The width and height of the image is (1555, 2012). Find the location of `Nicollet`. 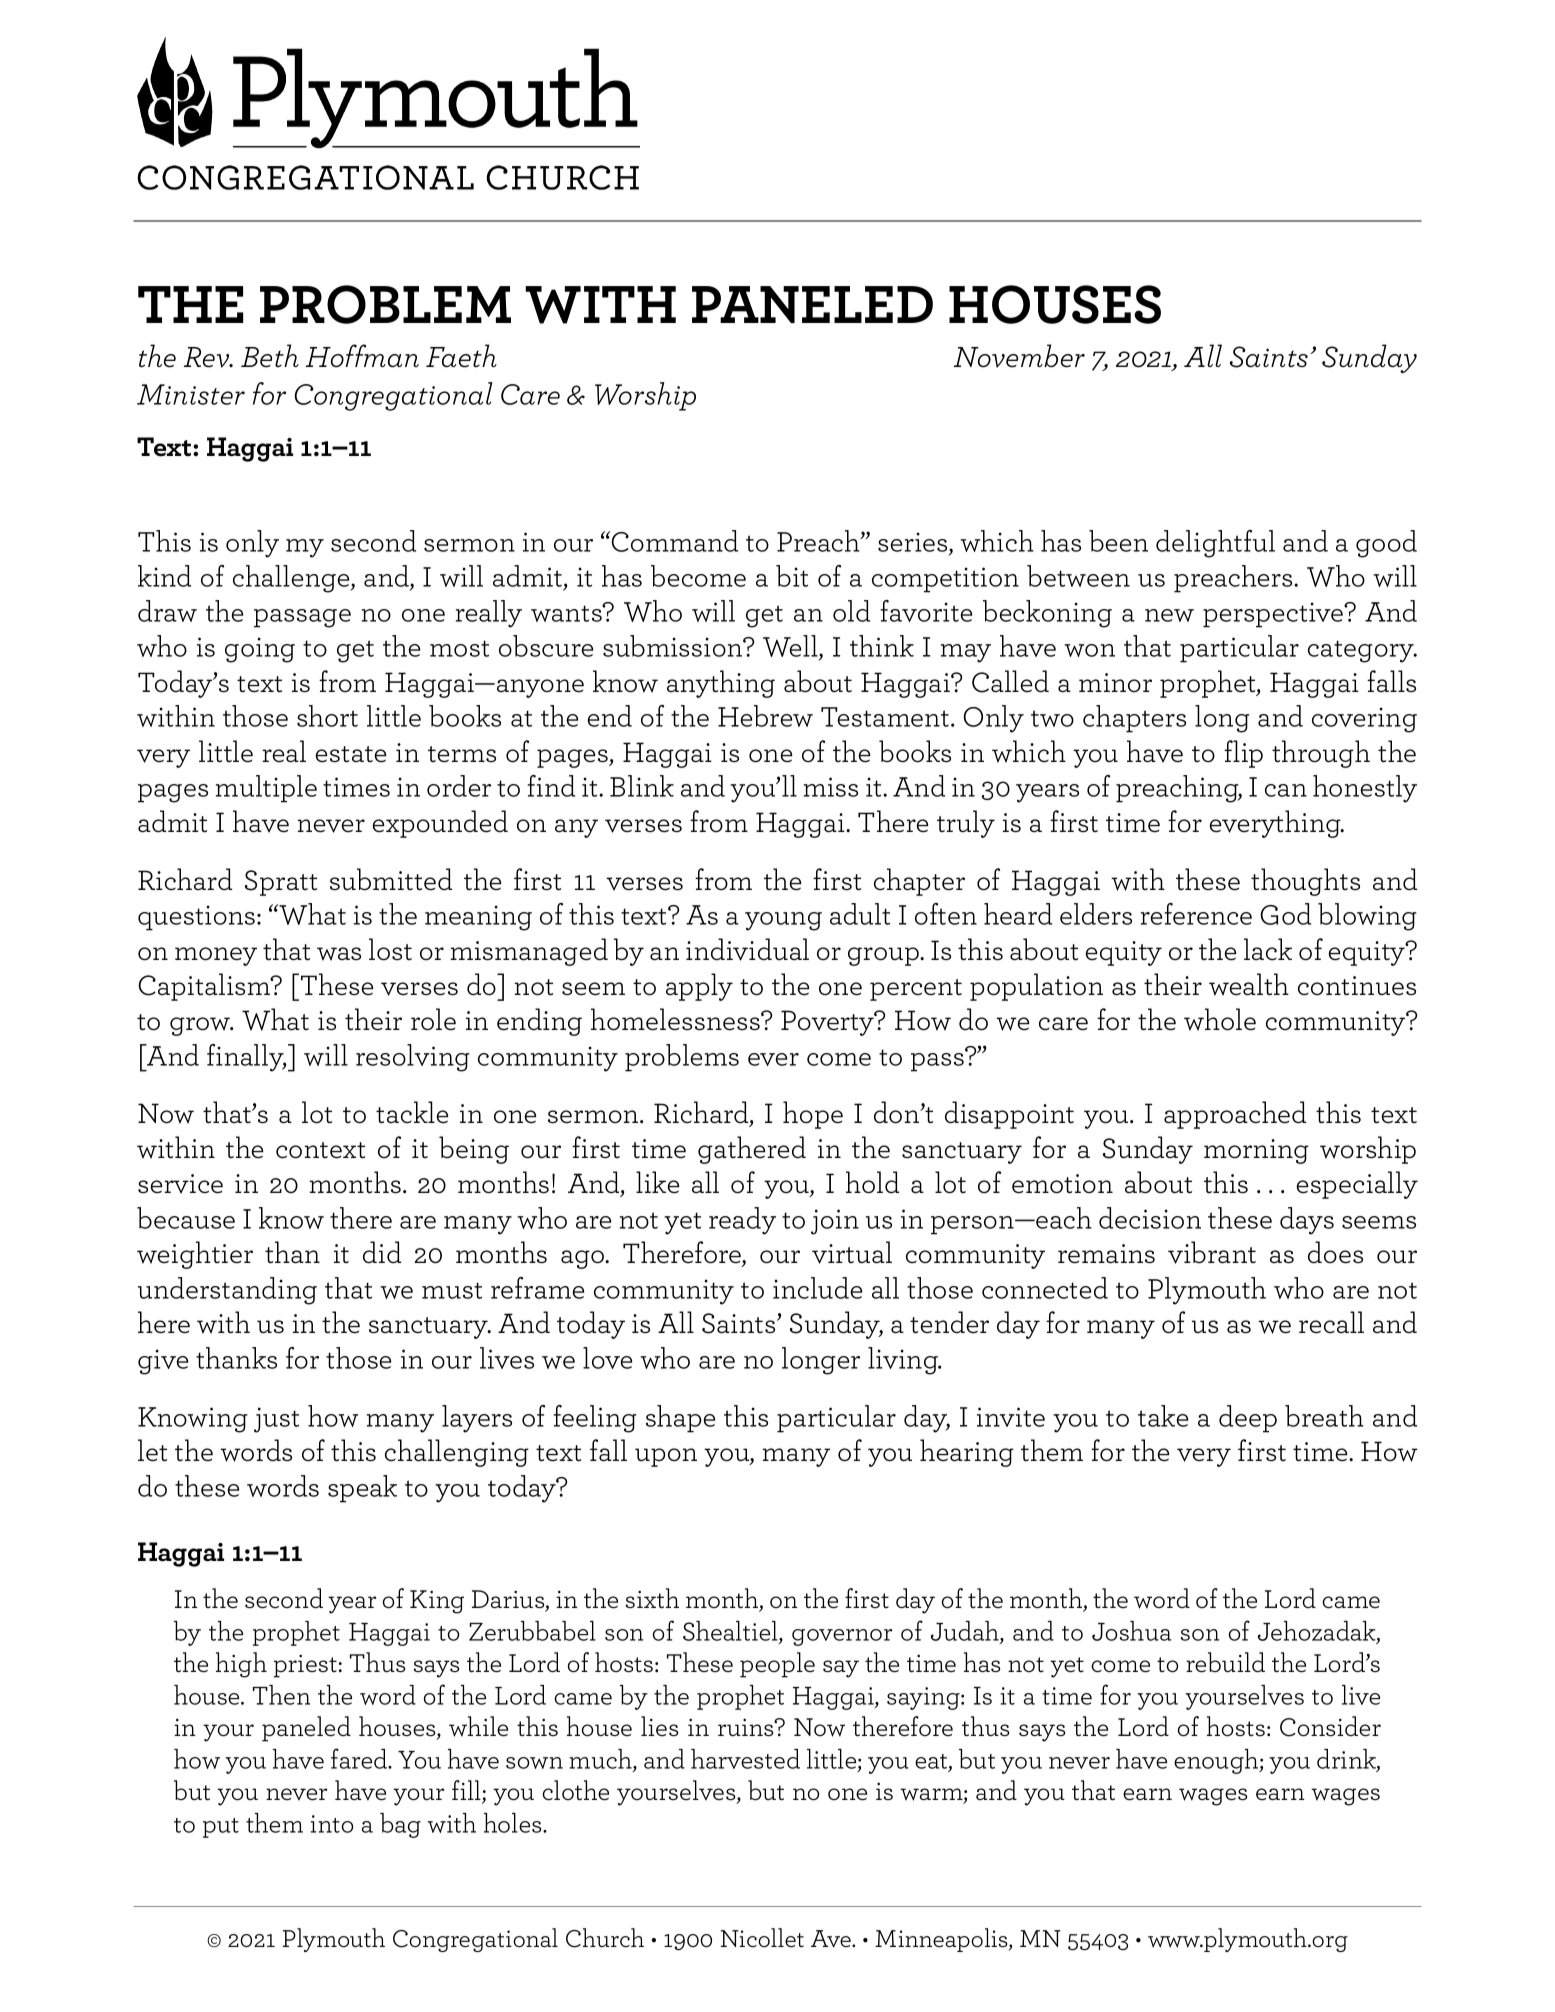

Nicollet is located at coordinates (762, 1937).
